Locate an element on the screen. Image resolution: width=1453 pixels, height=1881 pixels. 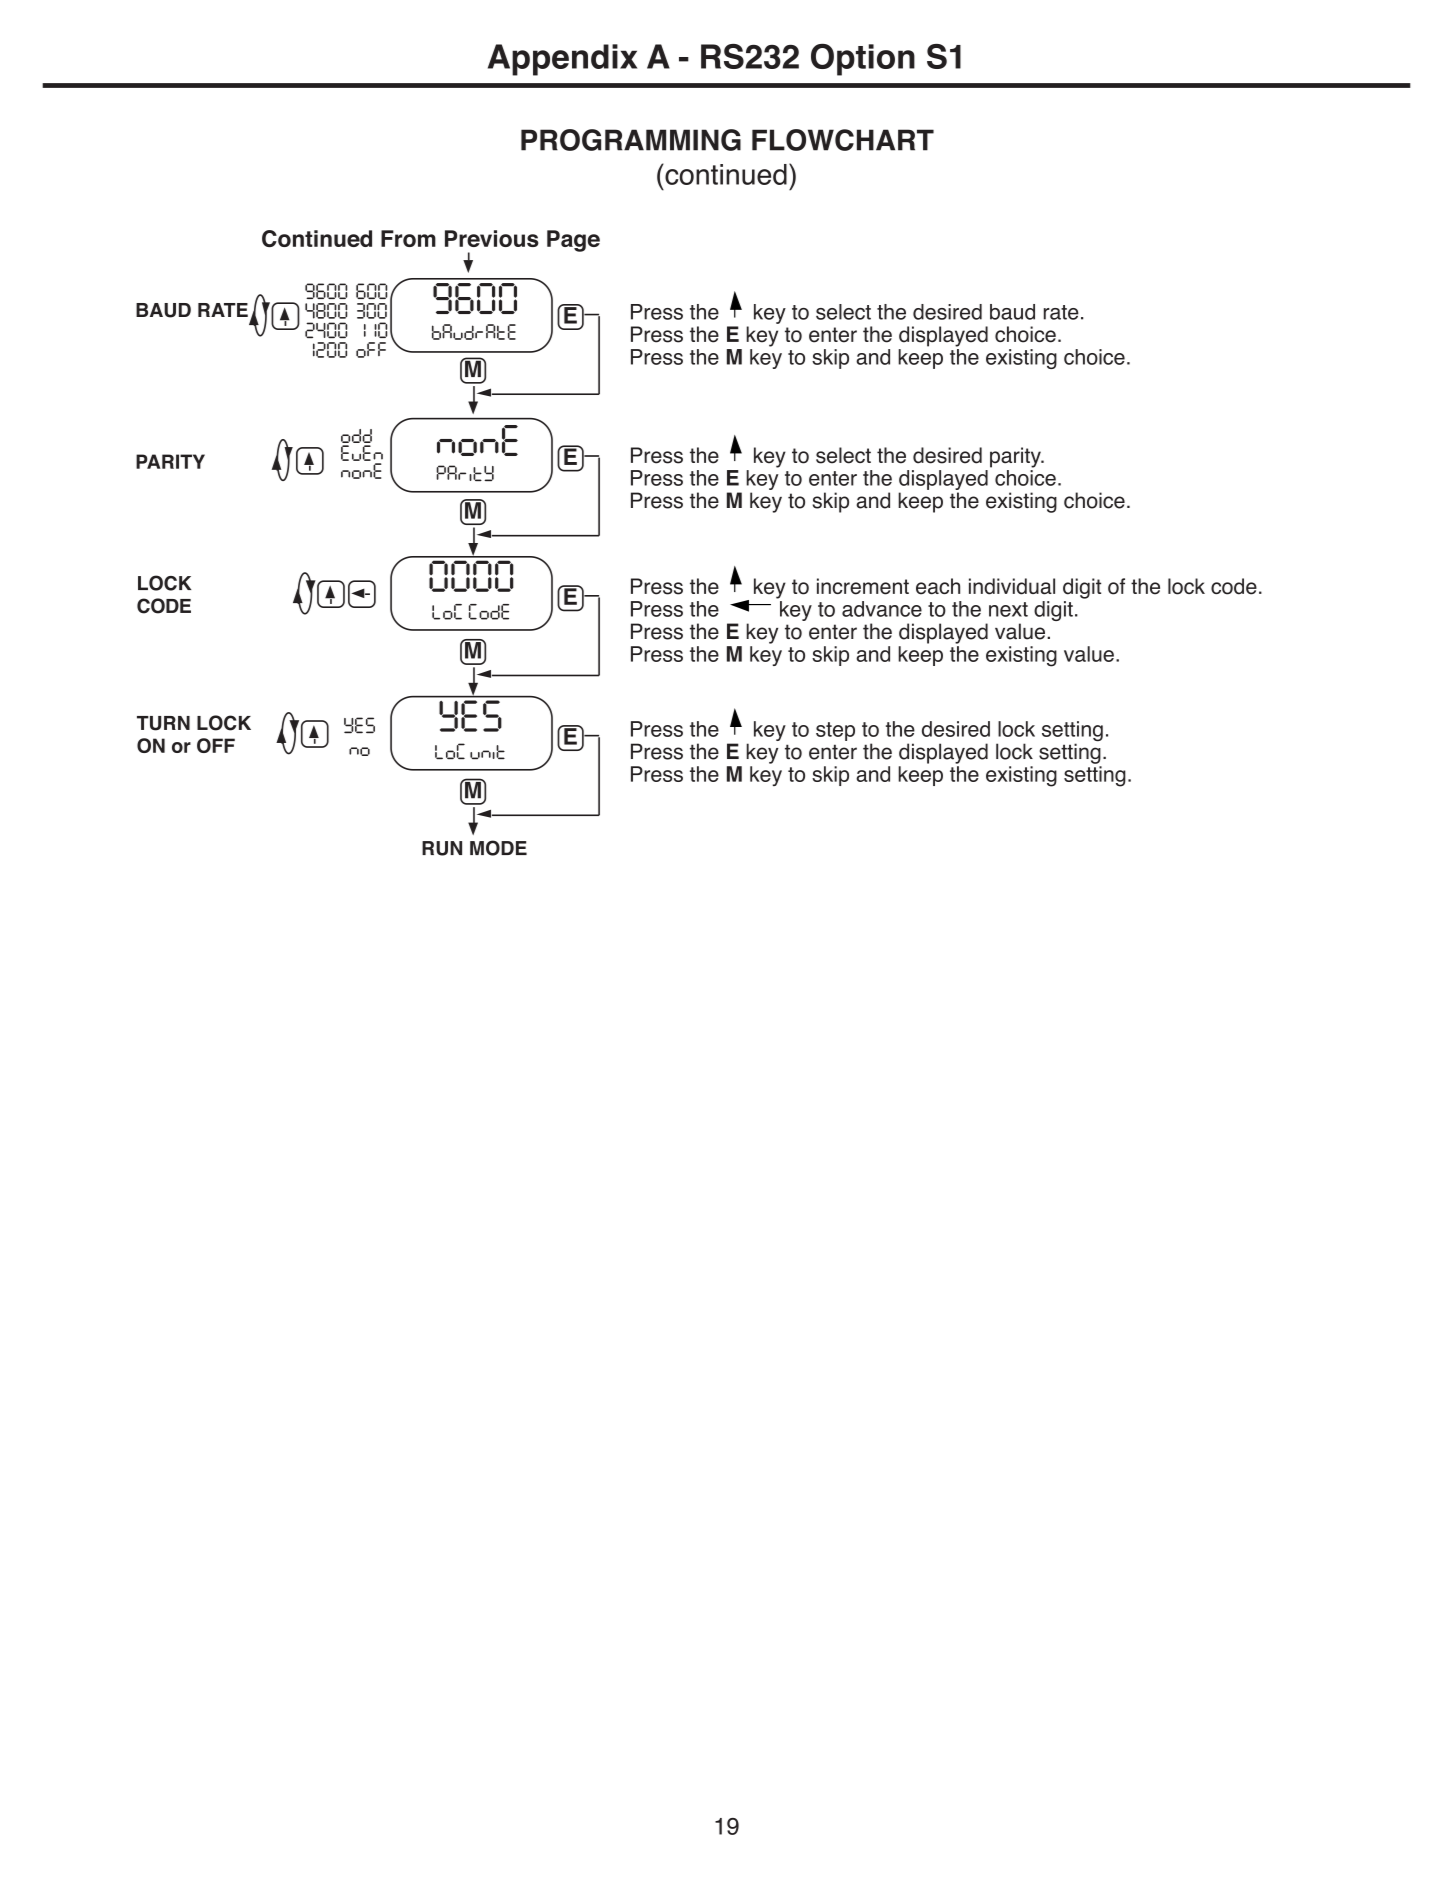
MODE is located at coordinates (498, 848).
